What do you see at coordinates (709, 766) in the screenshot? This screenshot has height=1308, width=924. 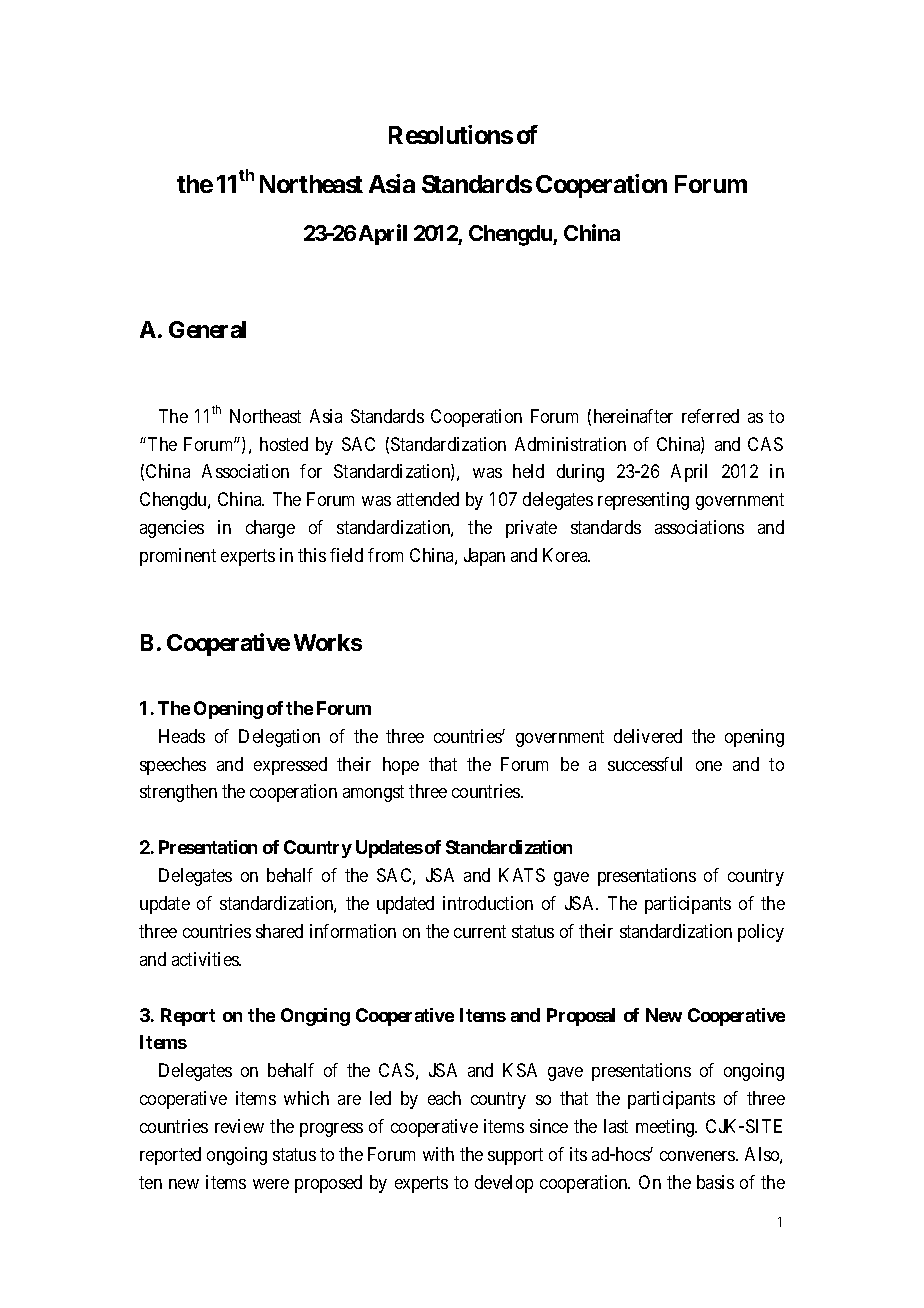 I see `one` at bounding box center [709, 766].
